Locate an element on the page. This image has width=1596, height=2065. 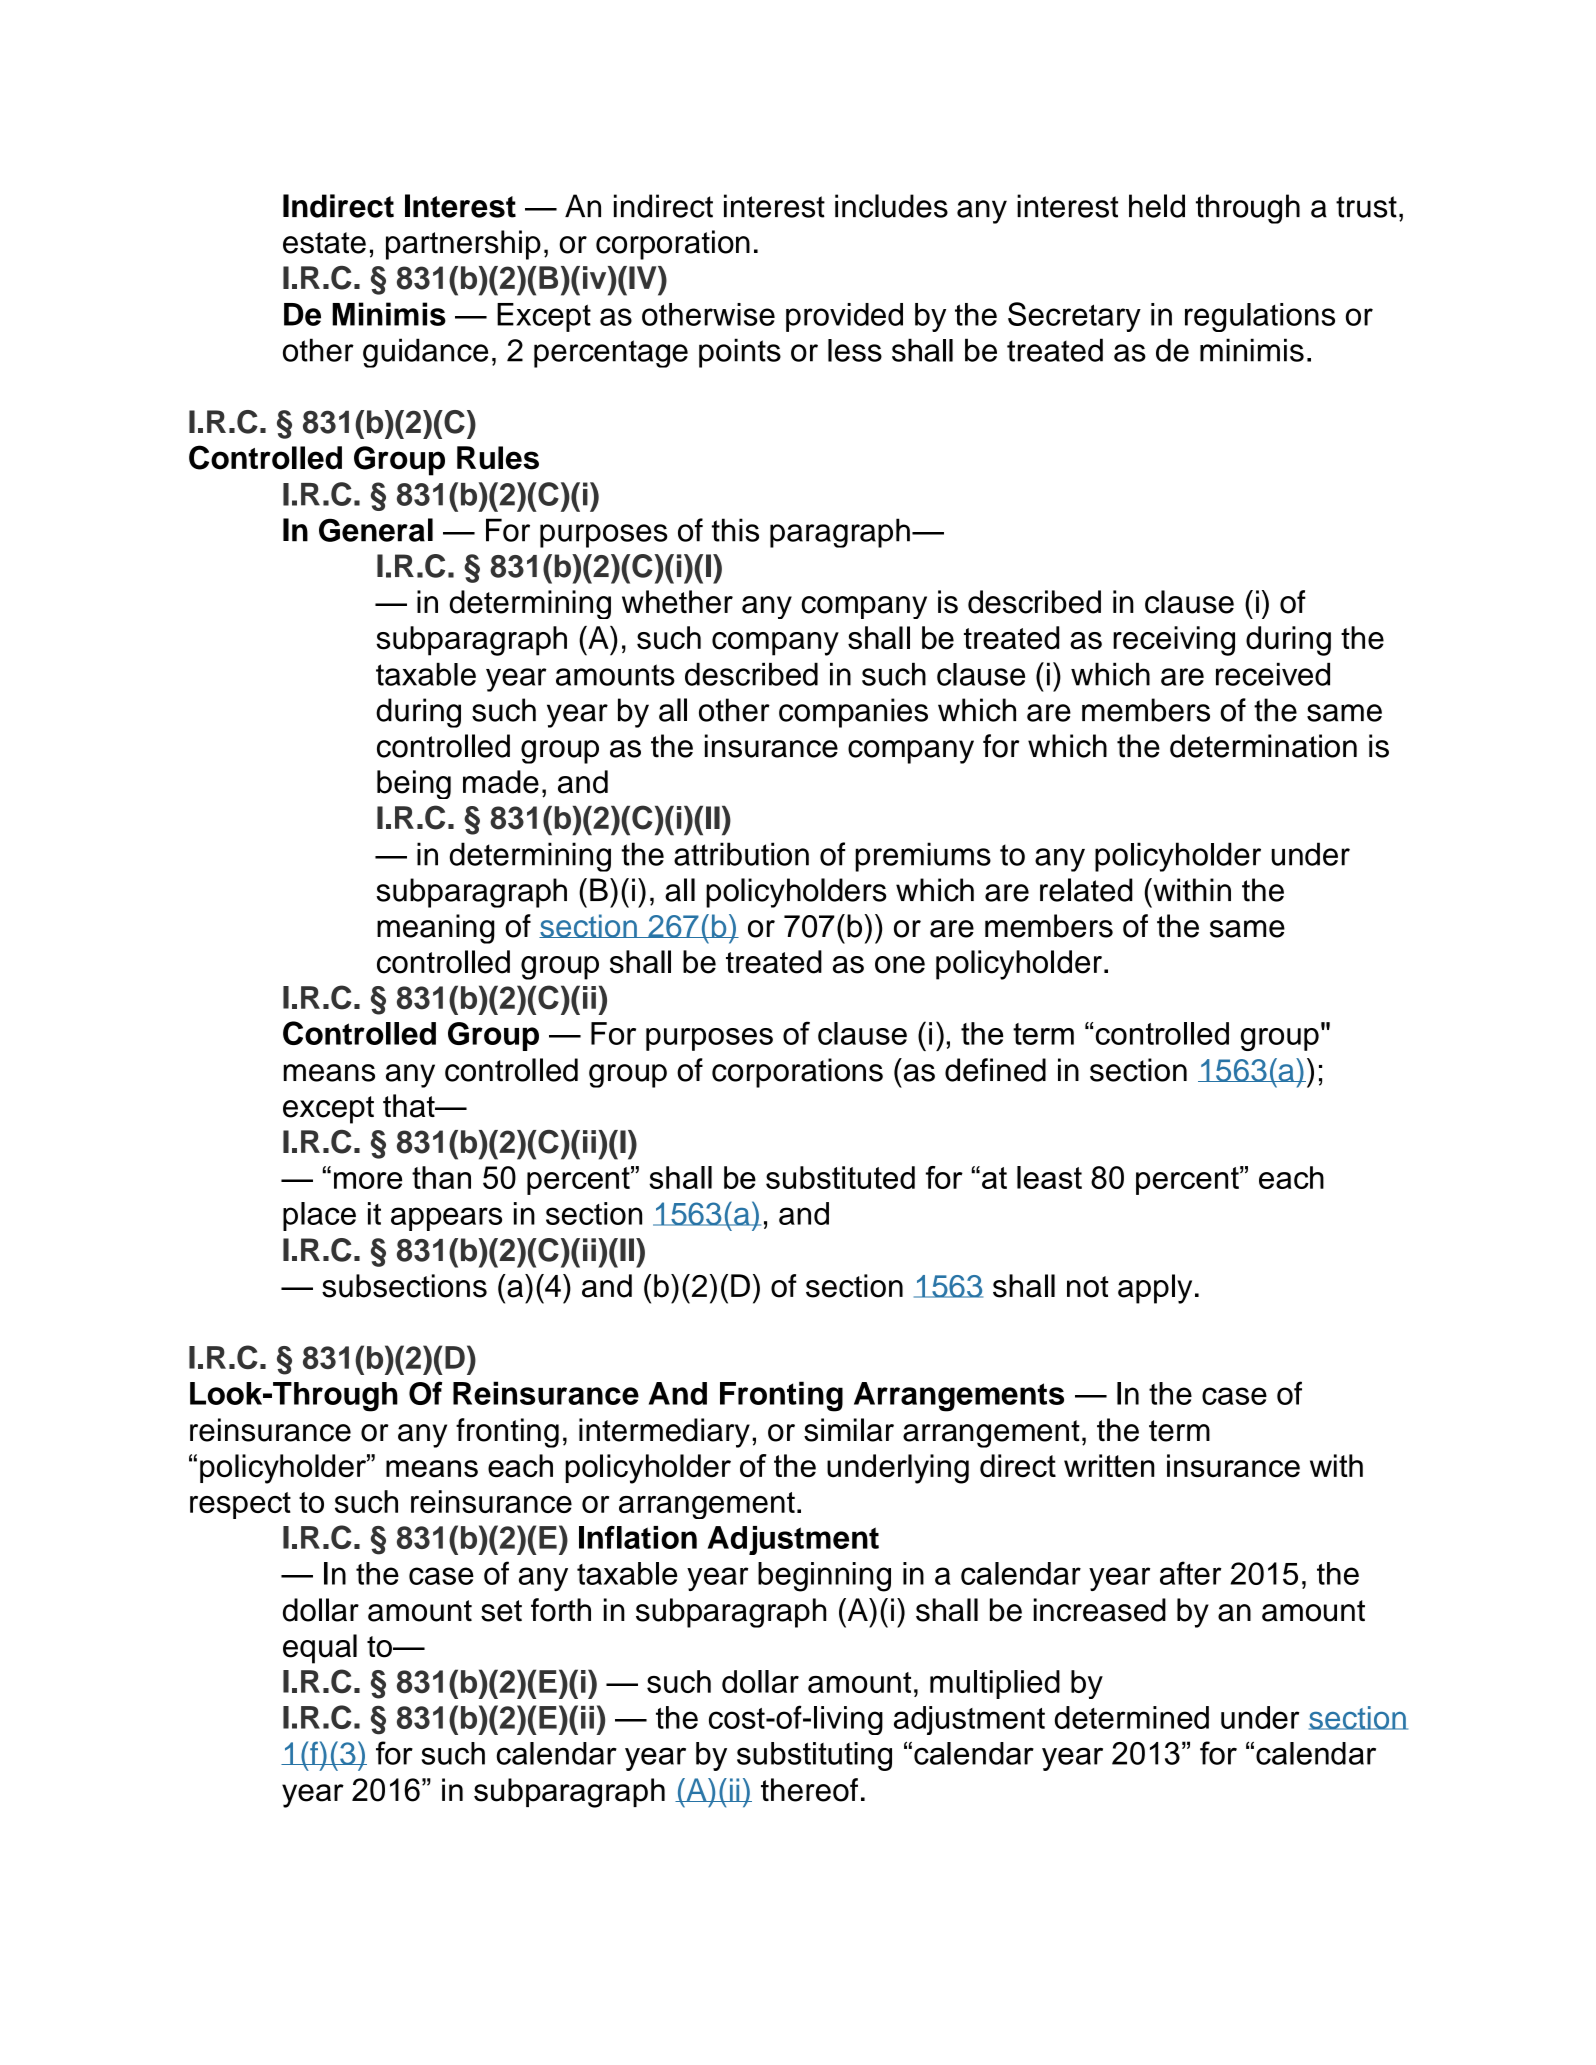
related is located at coordinates (1086, 890).
